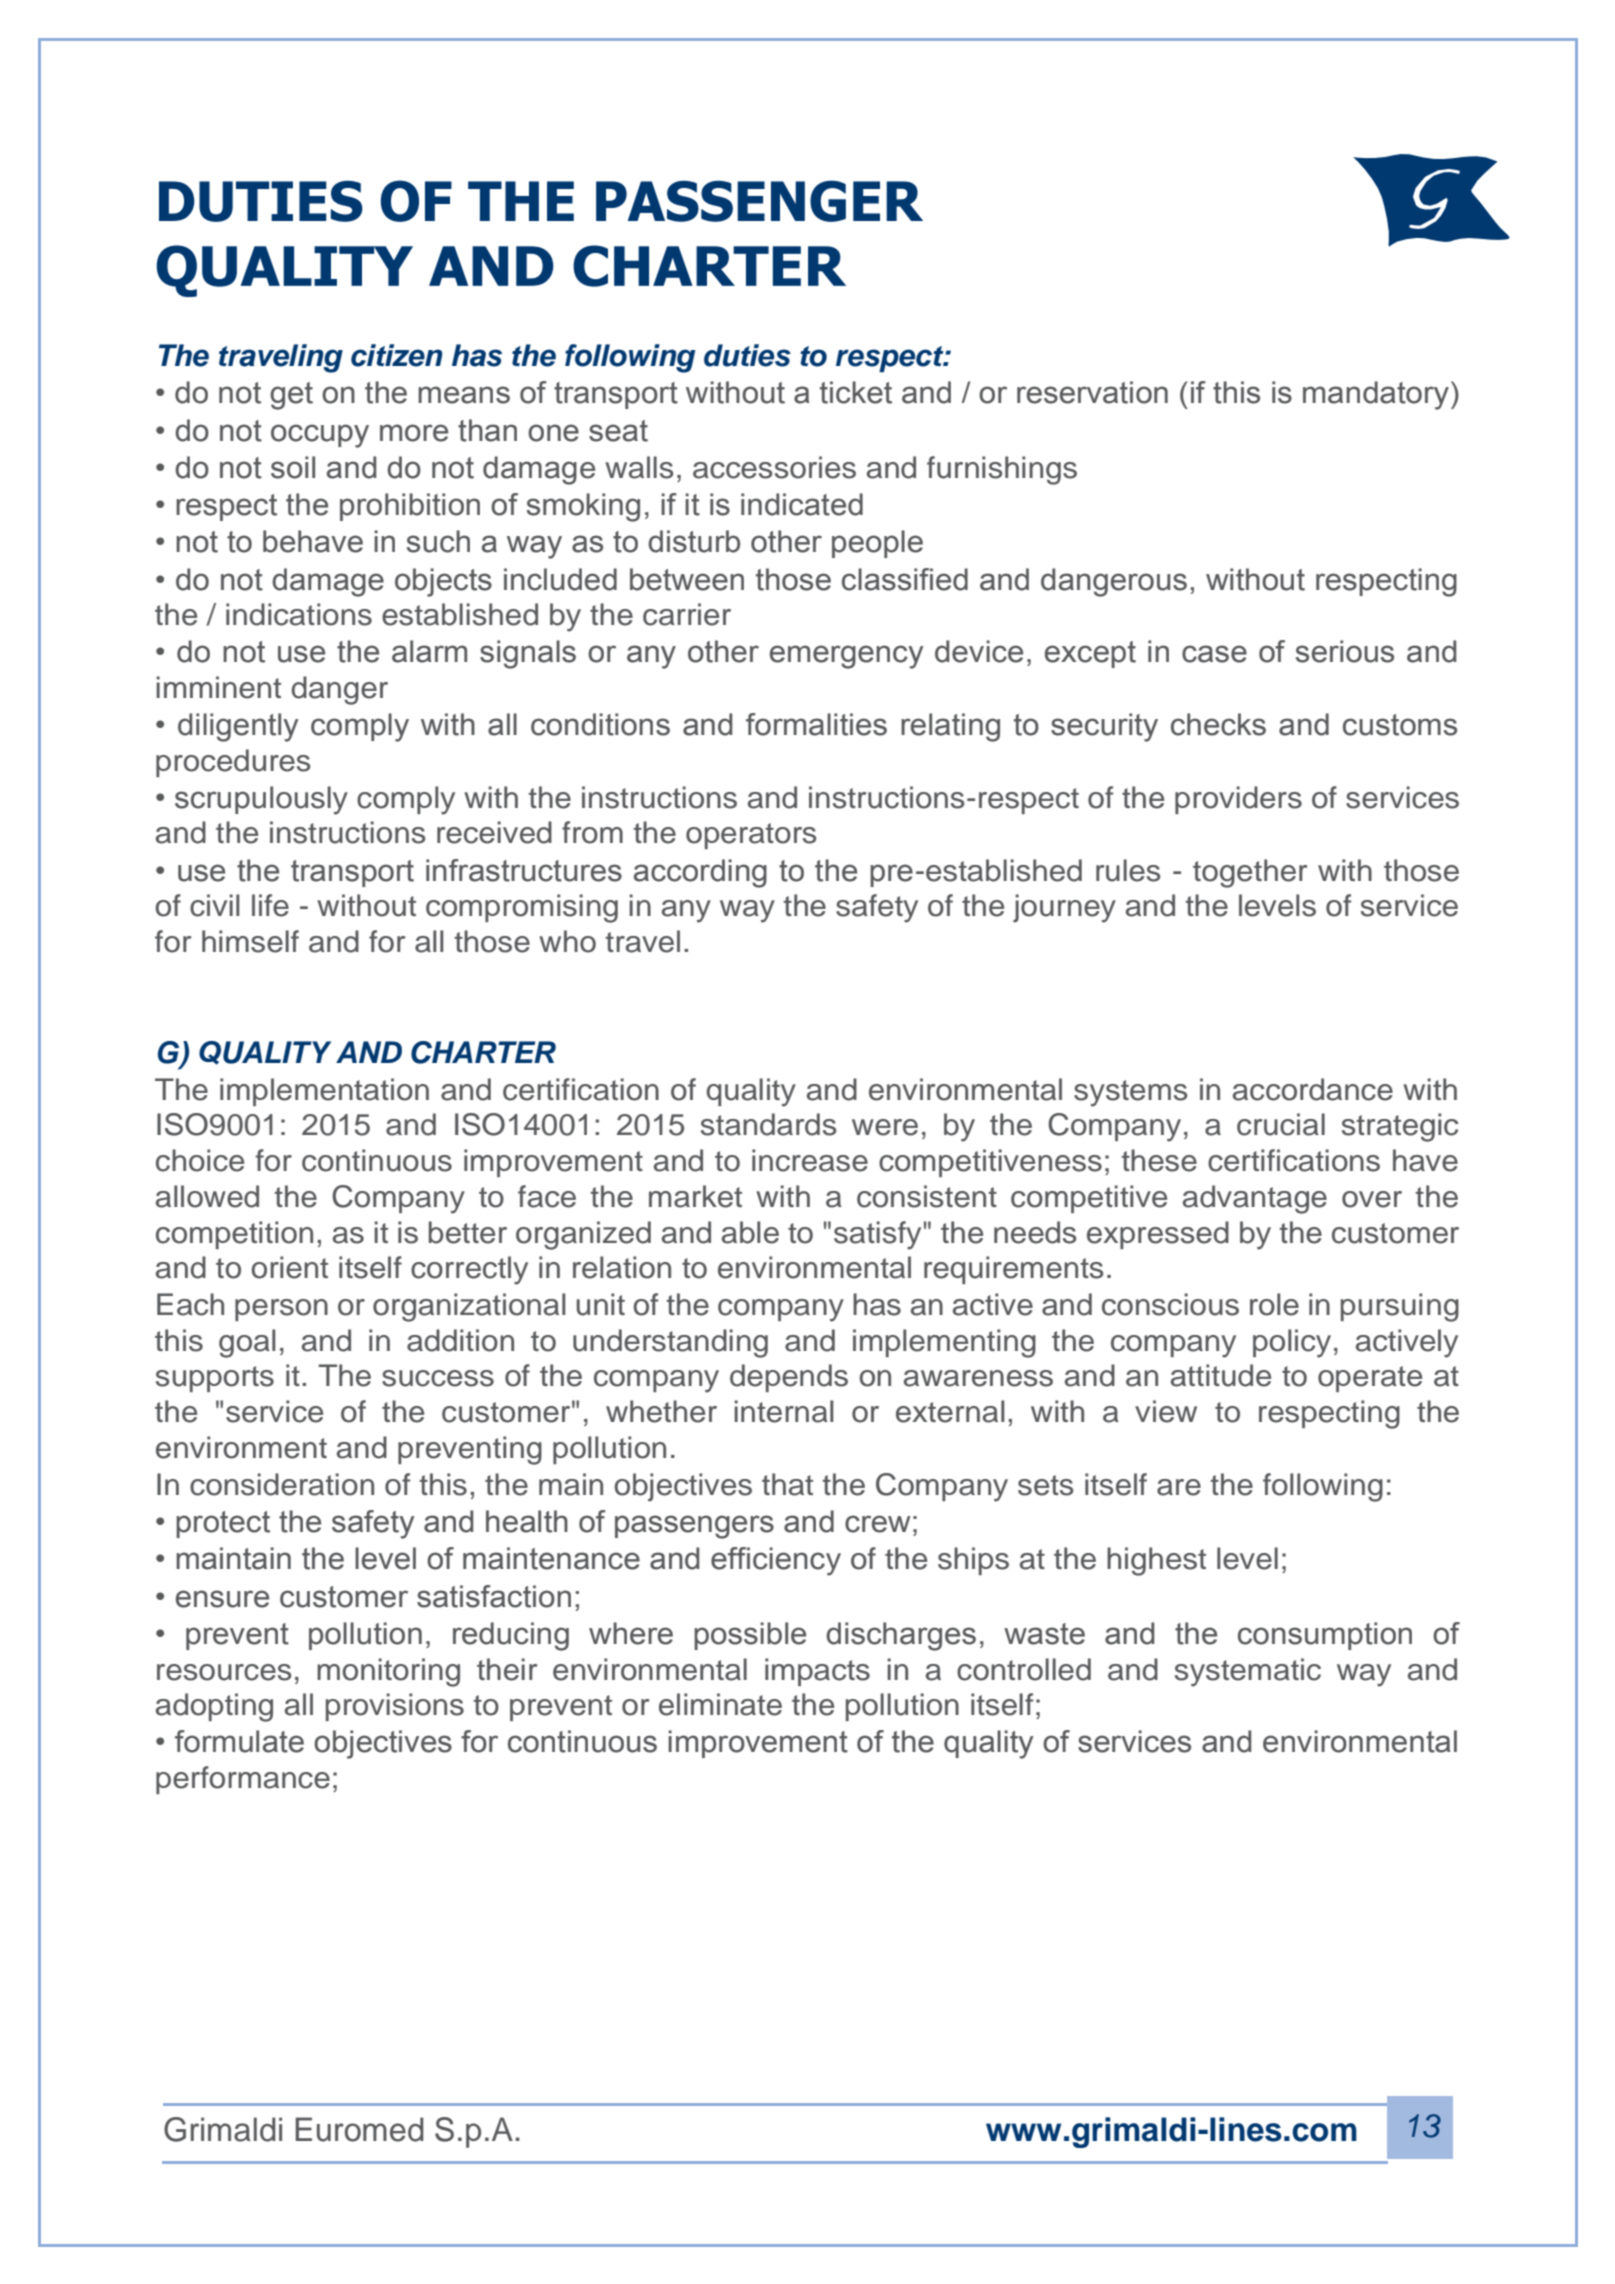 This image has height=2284, width=1615. I want to click on mandatory, so click(1377, 395).
